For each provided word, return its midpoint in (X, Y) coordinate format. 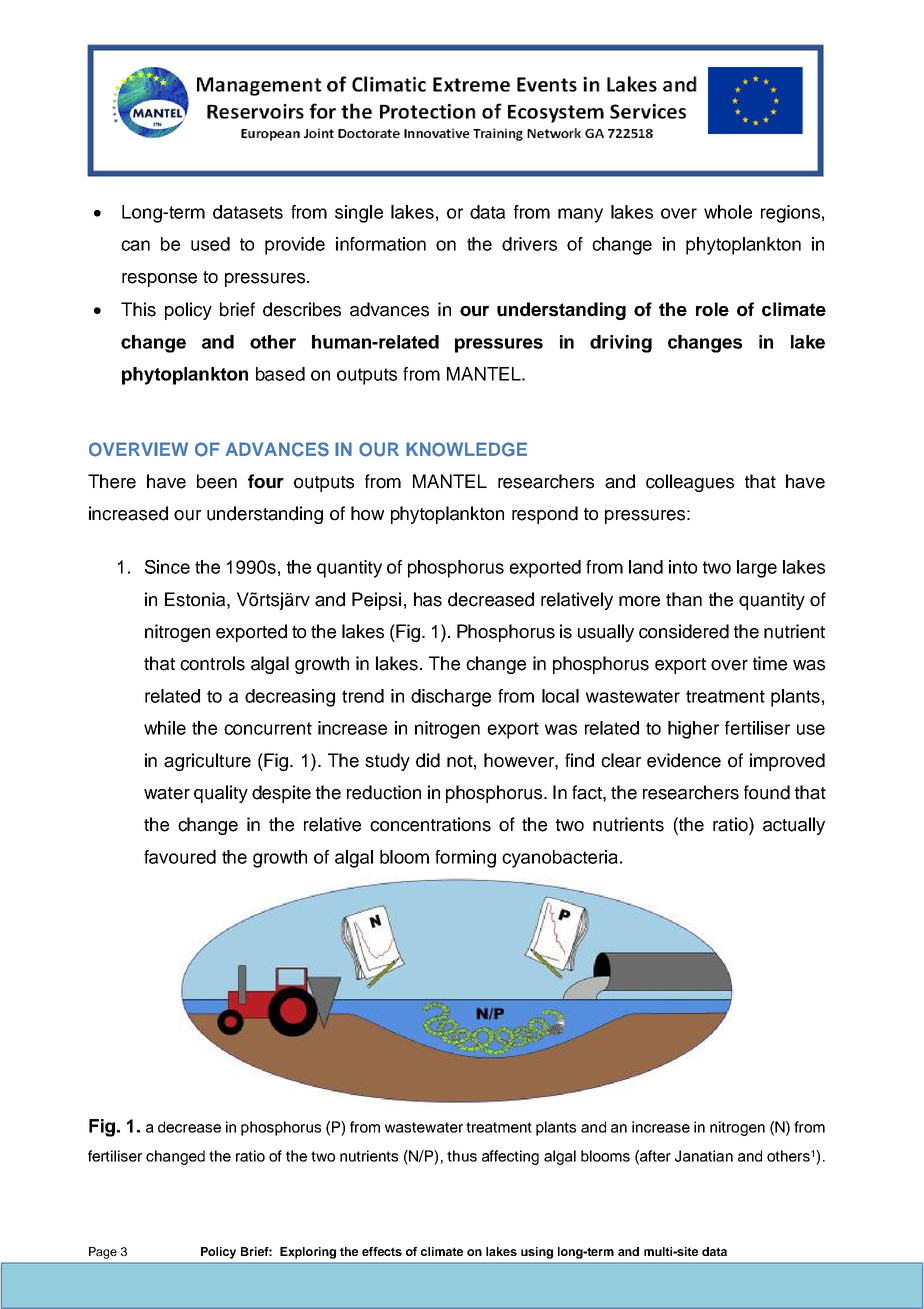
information (381, 244)
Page (103, 1253)
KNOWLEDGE (466, 449)
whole (728, 212)
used (210, 244)
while (165, 728)
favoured (180, 857)
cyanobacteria (561, 859)
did (428, 760)
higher (693, 730)
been (217, 481)
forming (465, 859)
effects (382, 1251)
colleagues (690, 483)
